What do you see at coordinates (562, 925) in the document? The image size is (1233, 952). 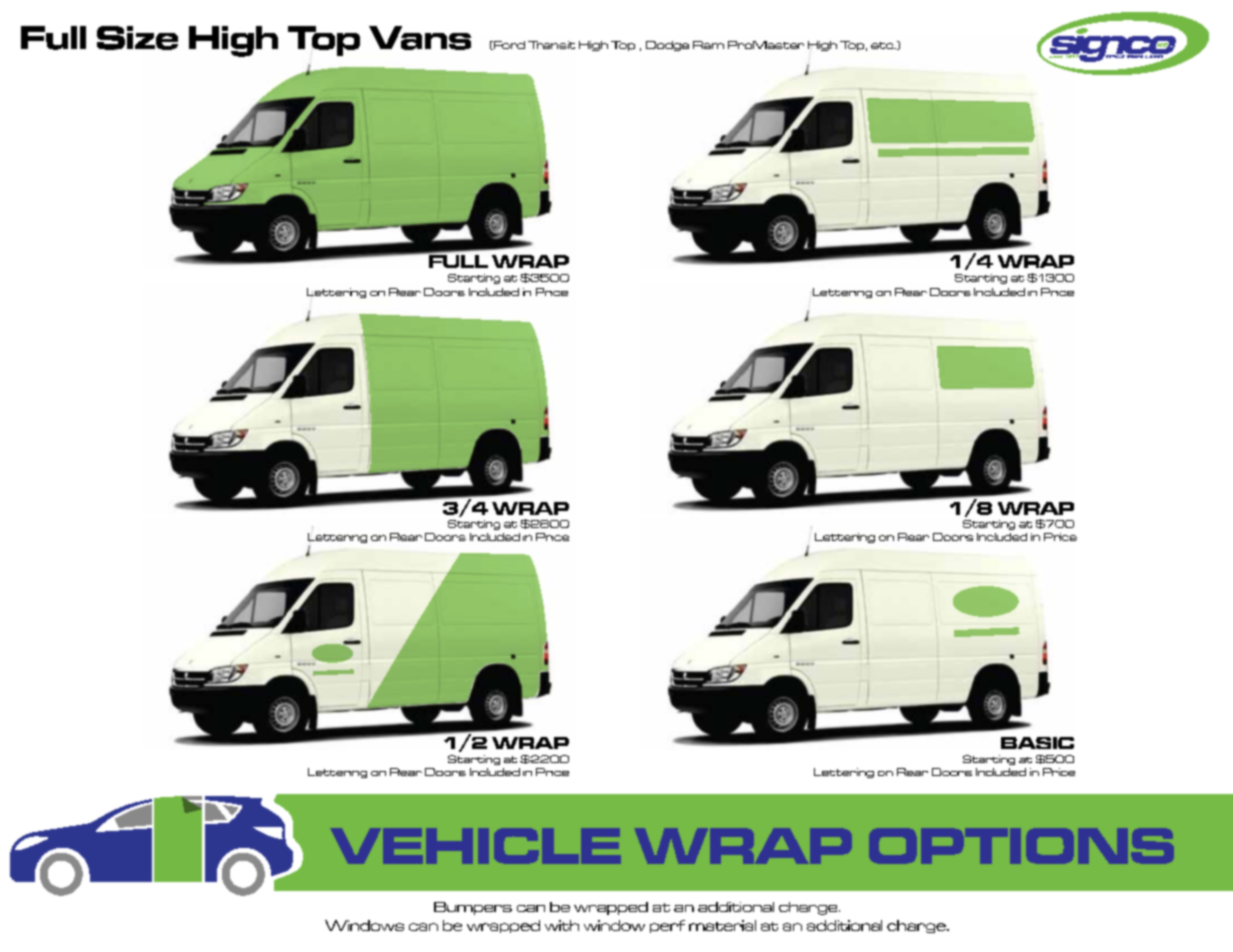 I see `with` at bounding box center [562, 925].
